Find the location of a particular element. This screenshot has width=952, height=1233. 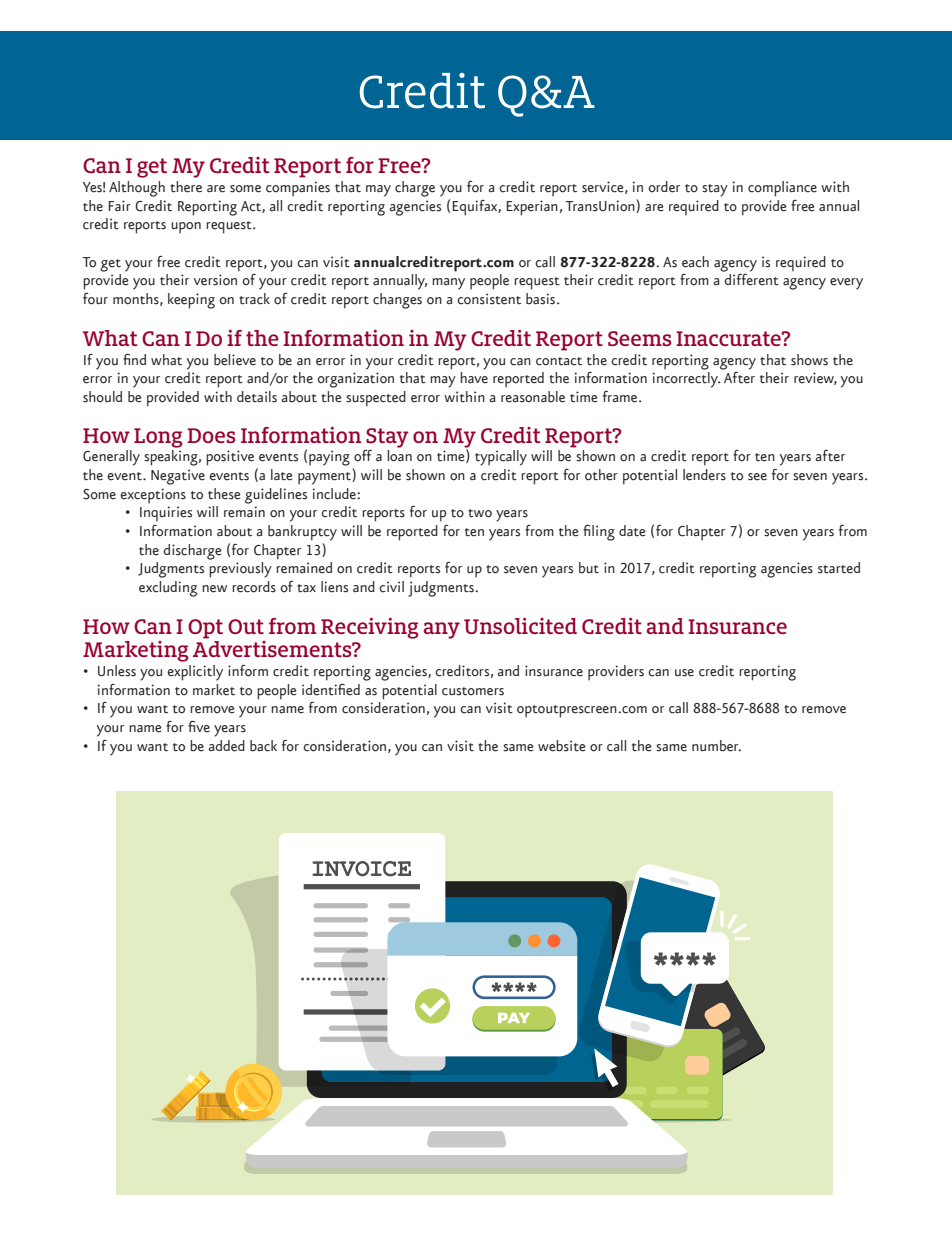

different is located at coordinates (751, 279).
